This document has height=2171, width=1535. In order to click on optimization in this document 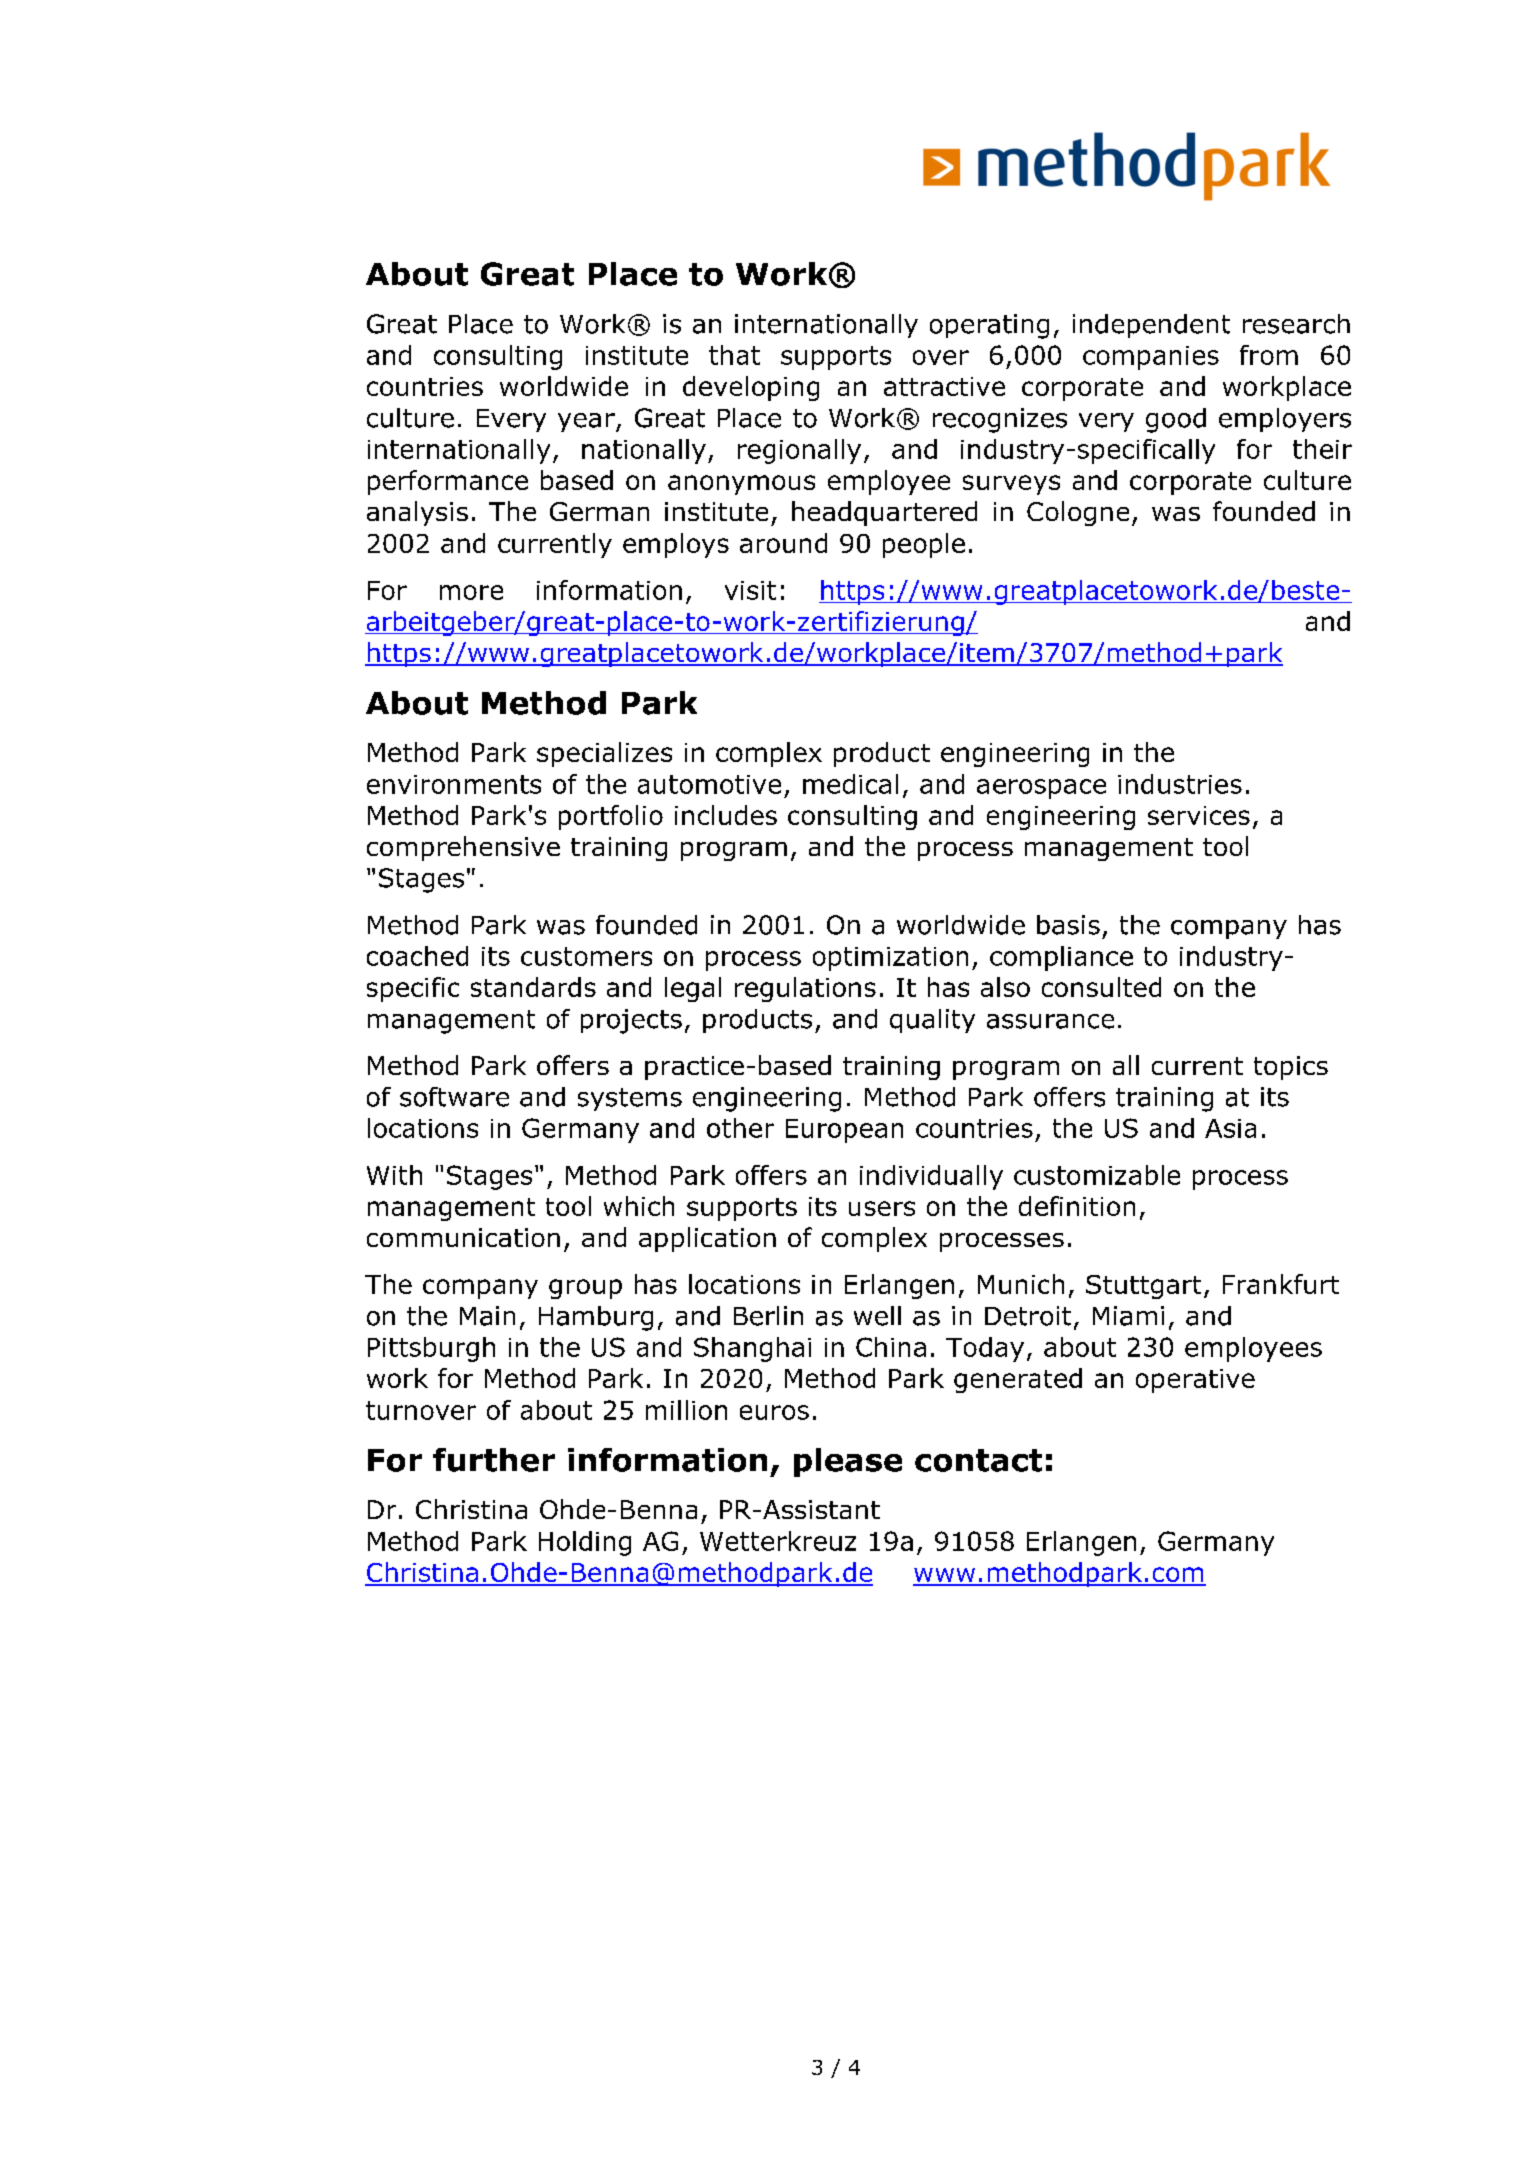, I will do `click(890, 959)`.
